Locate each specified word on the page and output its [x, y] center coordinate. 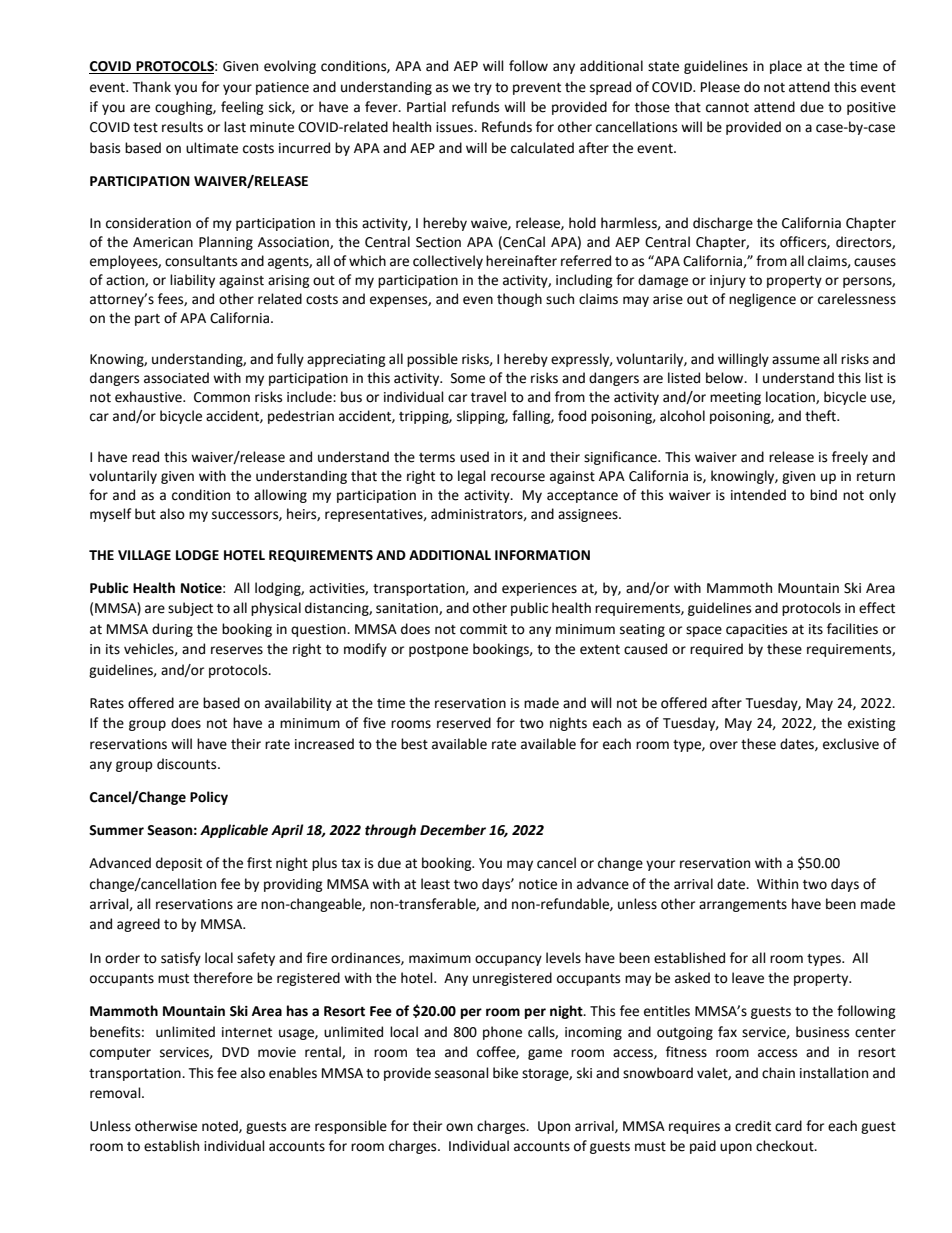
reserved [464, 723]
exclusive [851, 744]
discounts [188, 764]
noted [221, 1126]
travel [488, 397]
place [786, 67]
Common [222, 397]
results [182, 127]
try [483, 89]
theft [821, 416]
